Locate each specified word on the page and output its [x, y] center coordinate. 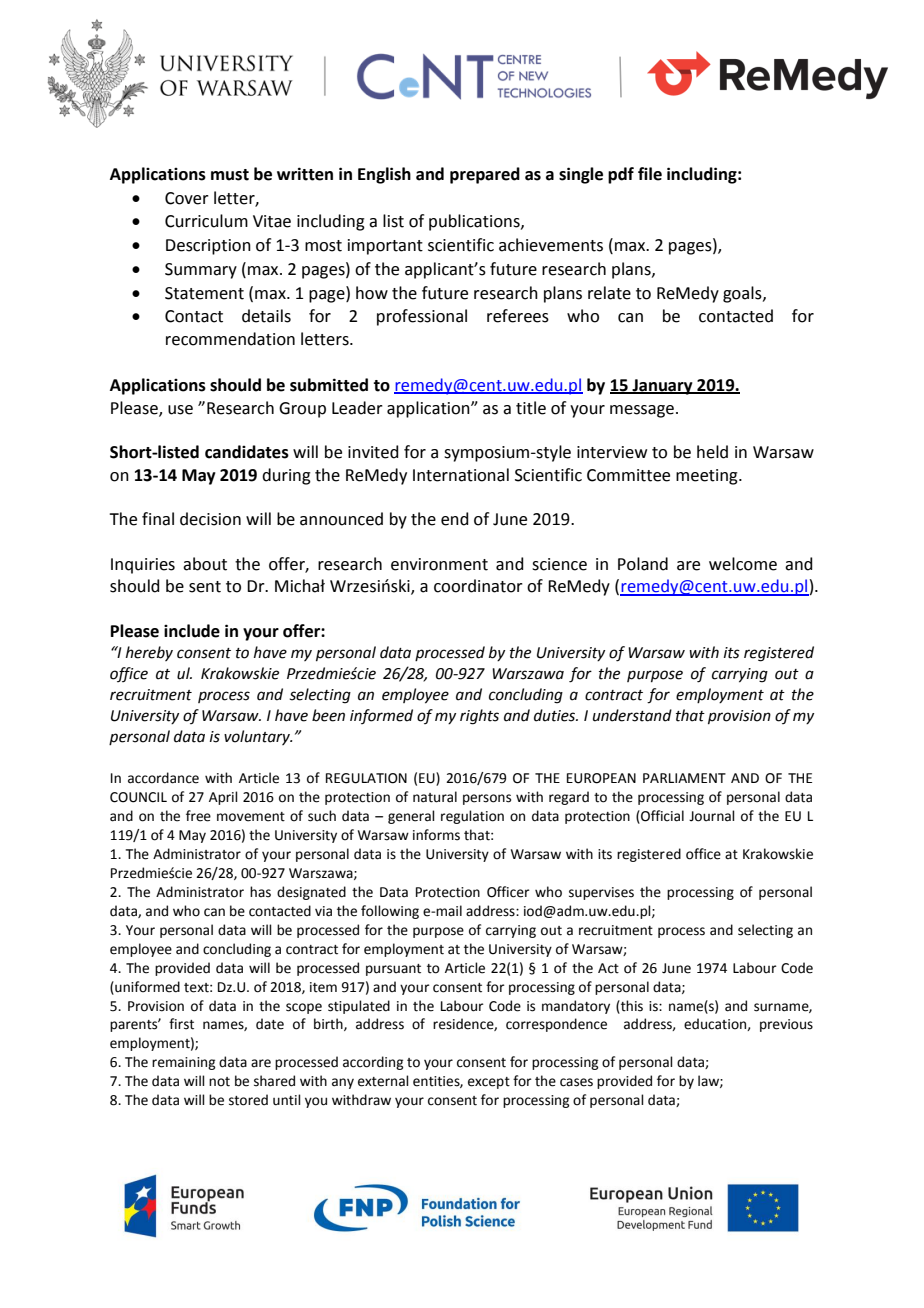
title [531, 408]
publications [475, 222]
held [712, 452]
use [180, 410]
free [198, 816]
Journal [712, 816]
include [192, 631]
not [219, 1082]
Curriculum [206, 221]
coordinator [478, 586]
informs [436, 835]
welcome [743, 564]
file [650, 174]
